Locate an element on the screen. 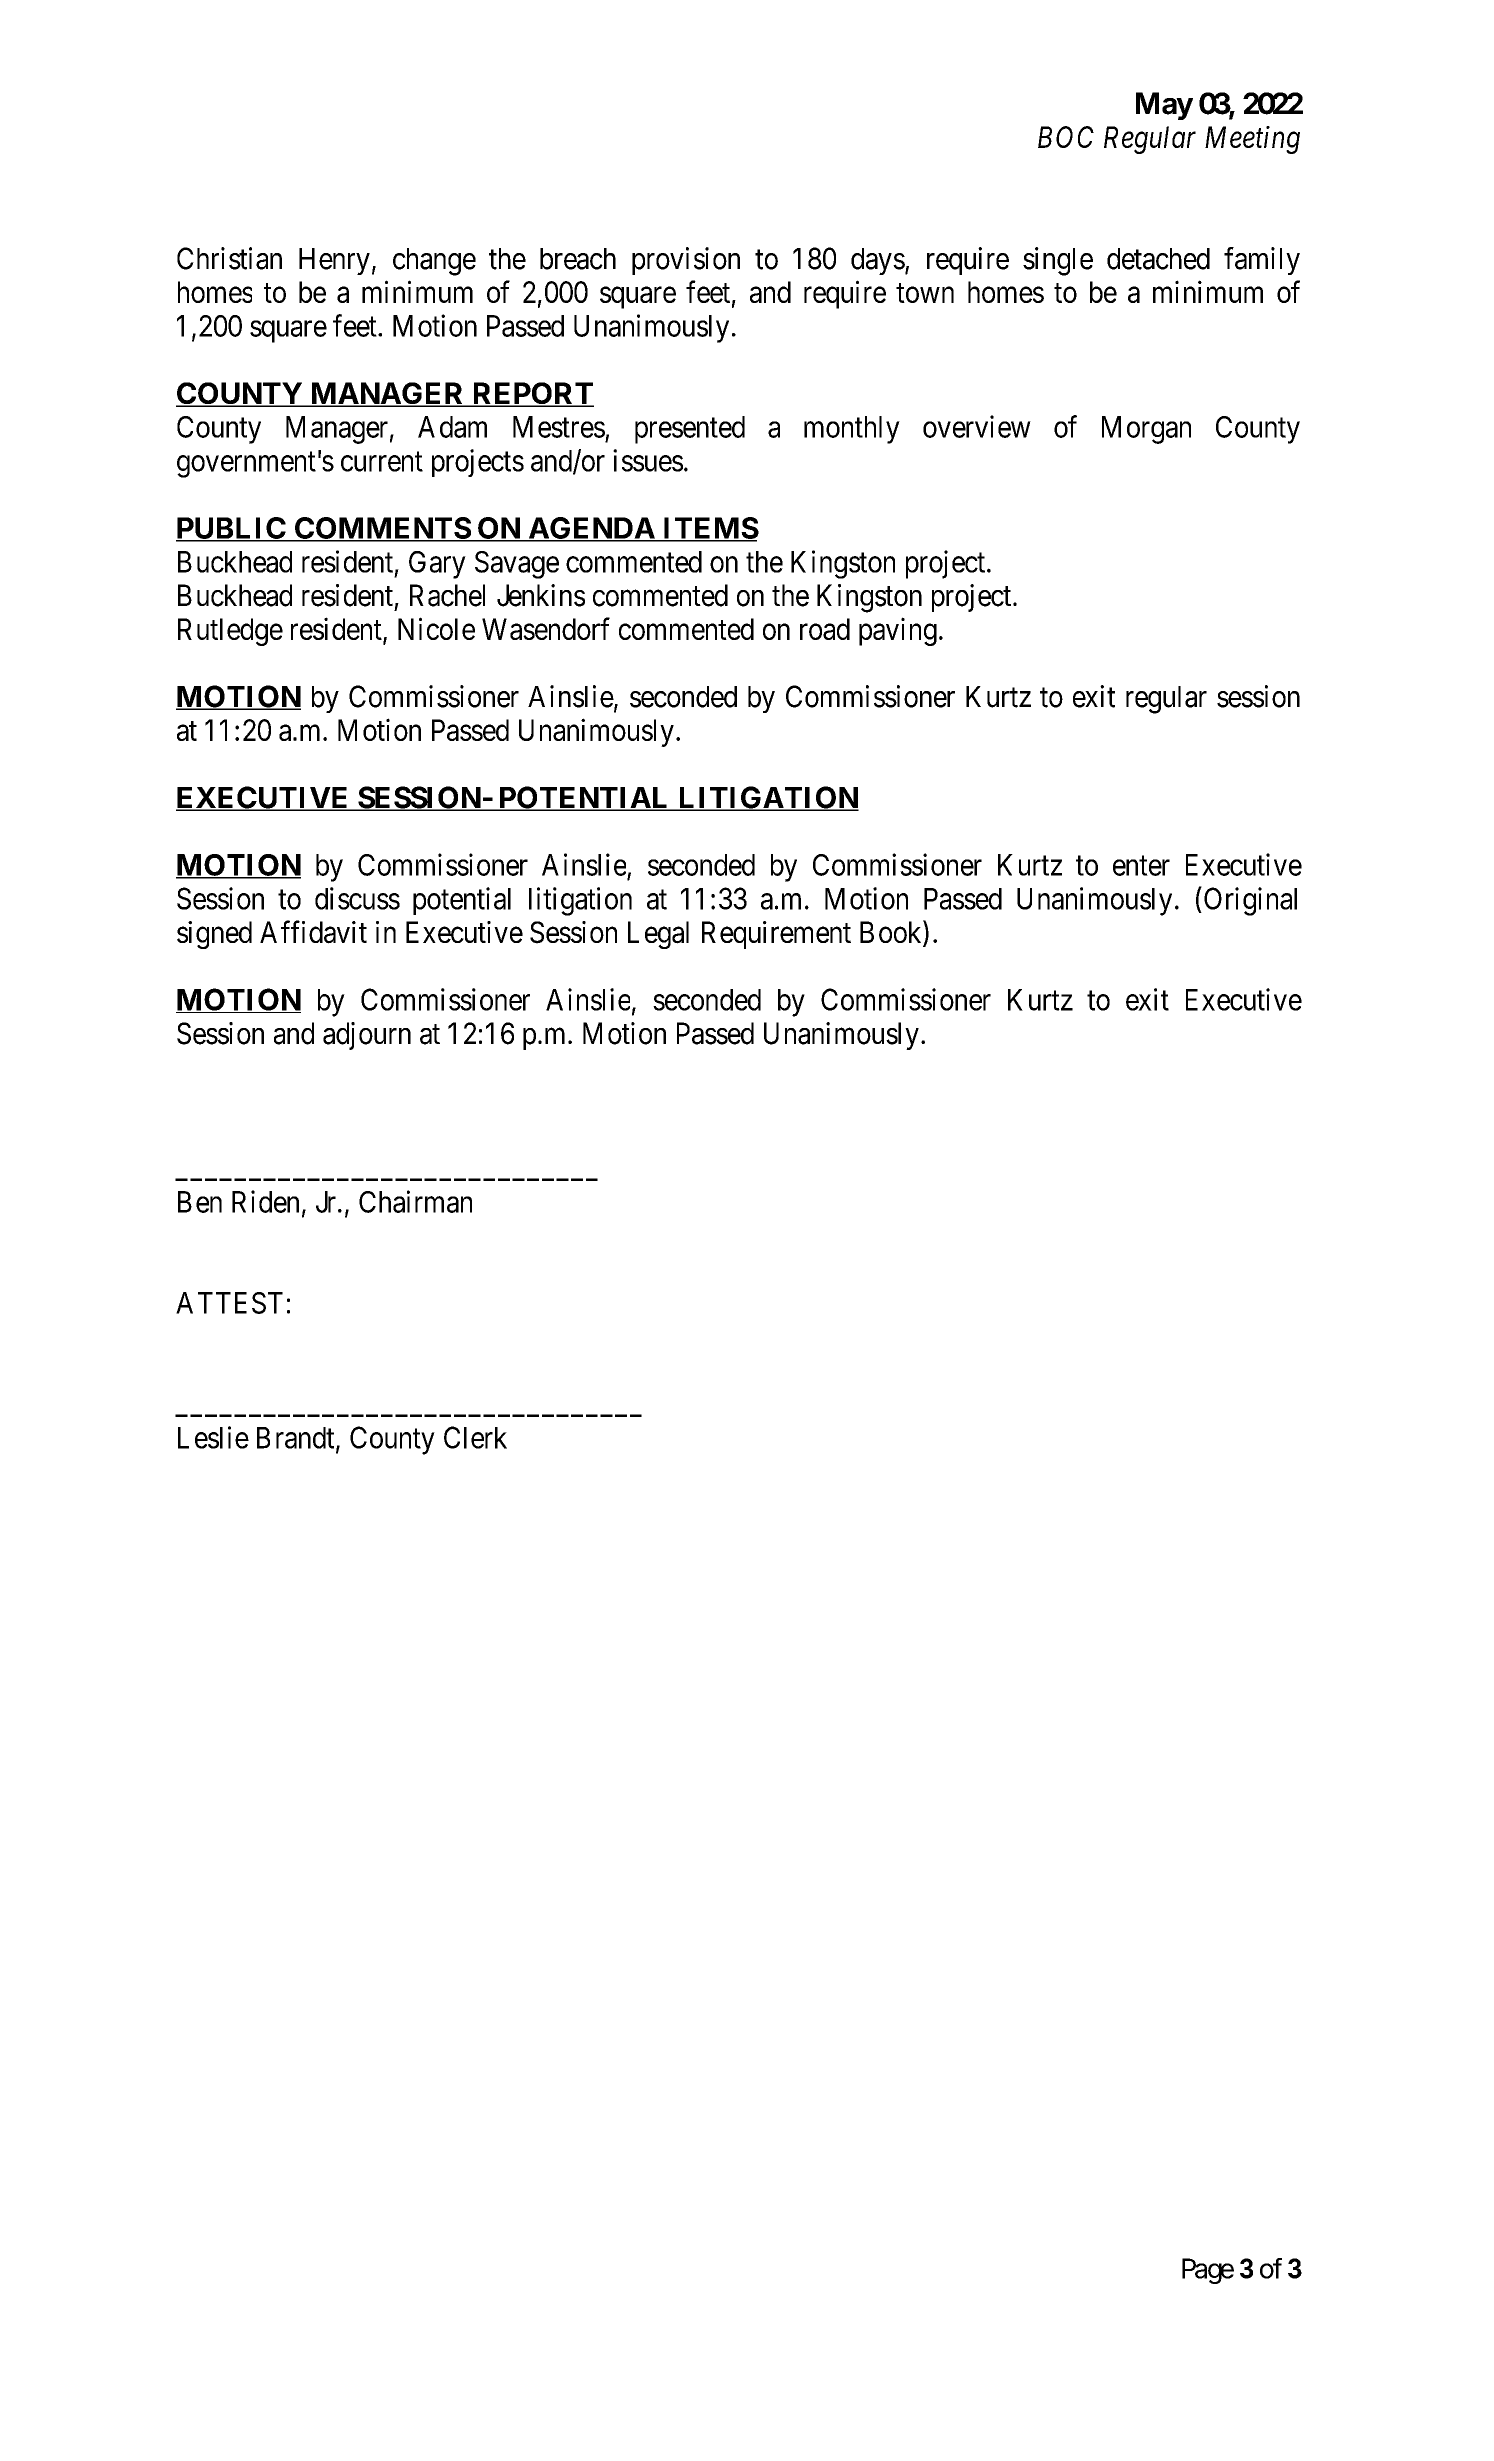 This screenshot has height=2461, width=1494. Original is located at coordinates (1250, 901).
